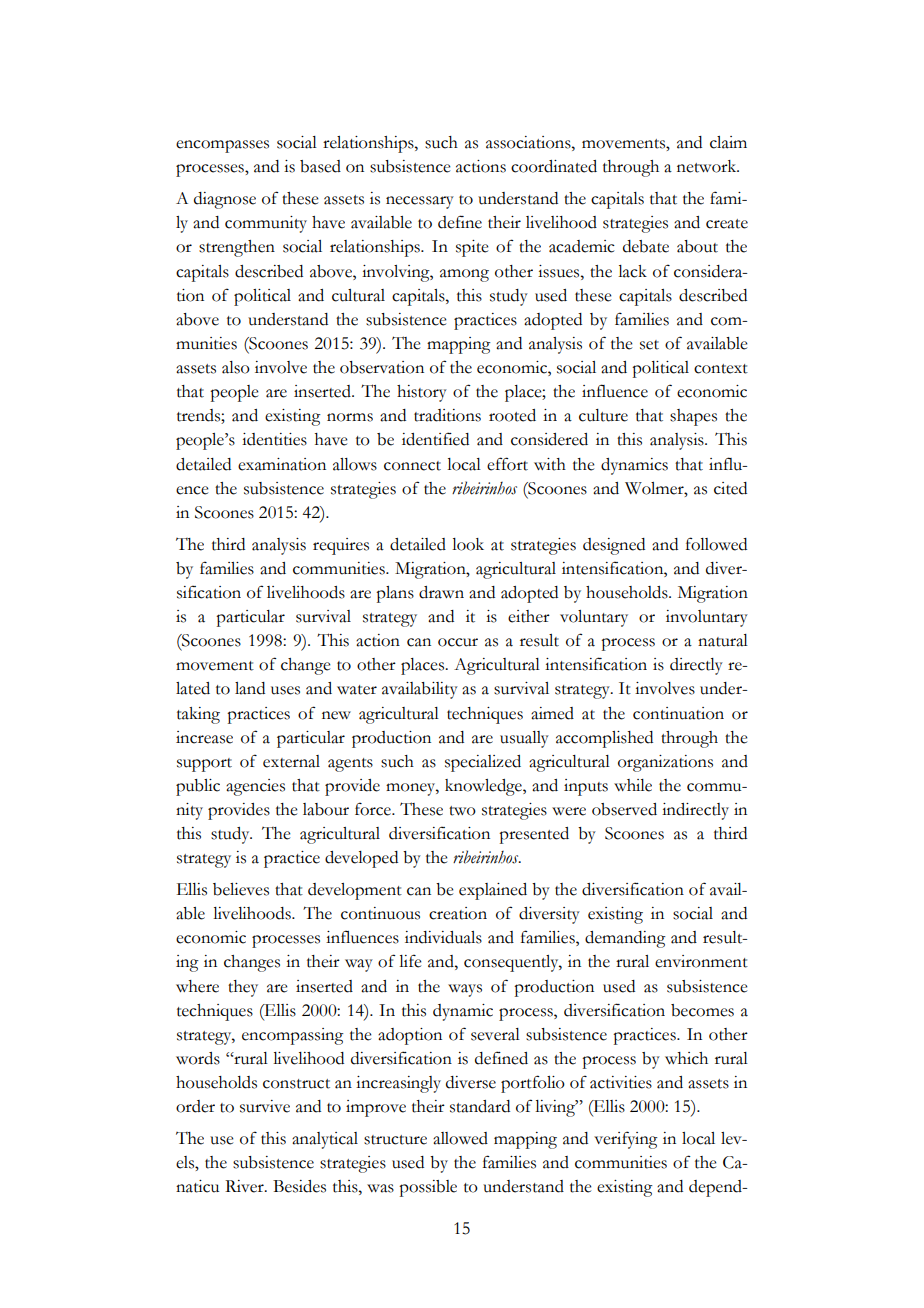 Image resolution: width=924 pixels, height=1308 pixels. I want to click on natural, so click(723, 640).
